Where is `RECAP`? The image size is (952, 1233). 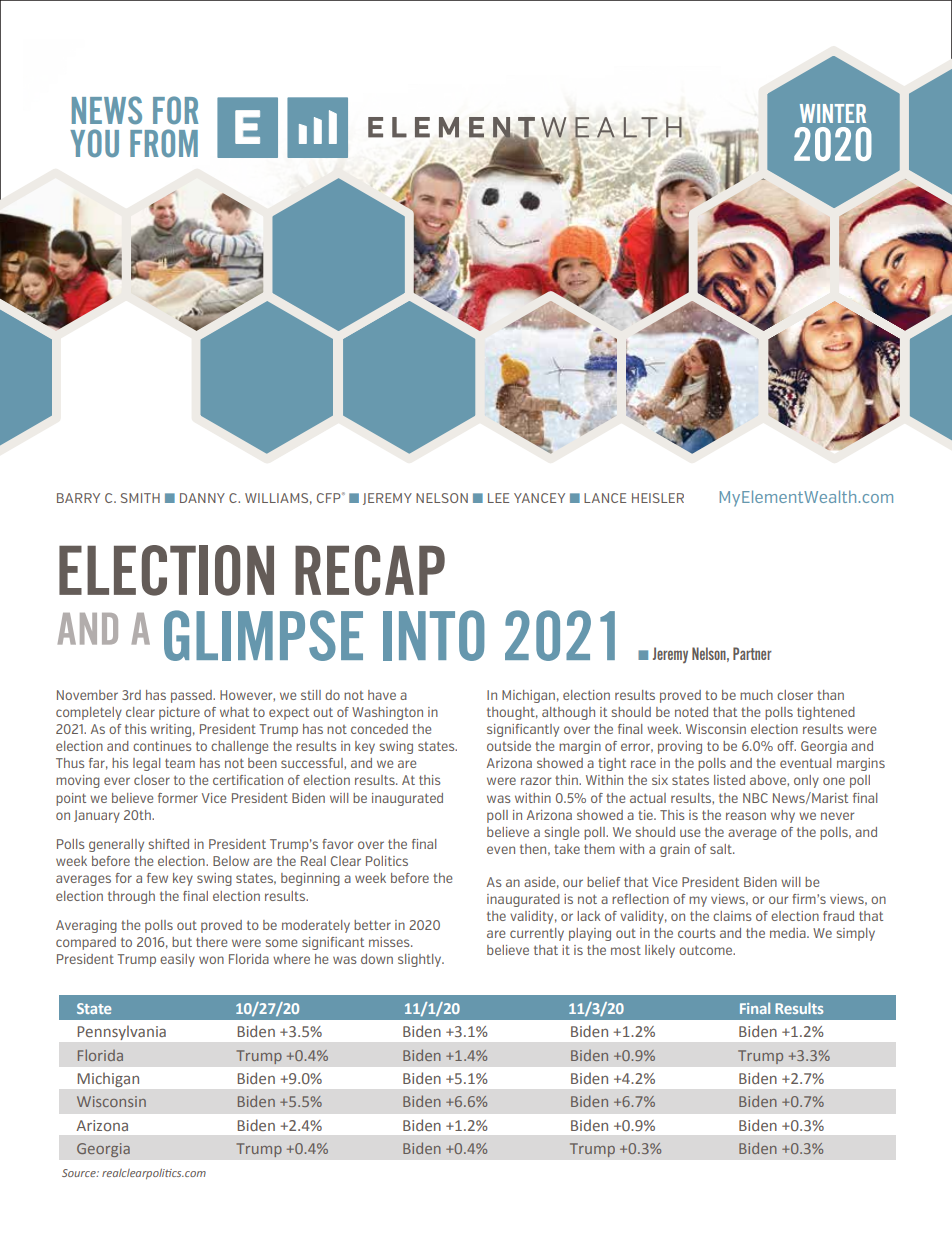 RECAP is located at coordinates (370, 570).
